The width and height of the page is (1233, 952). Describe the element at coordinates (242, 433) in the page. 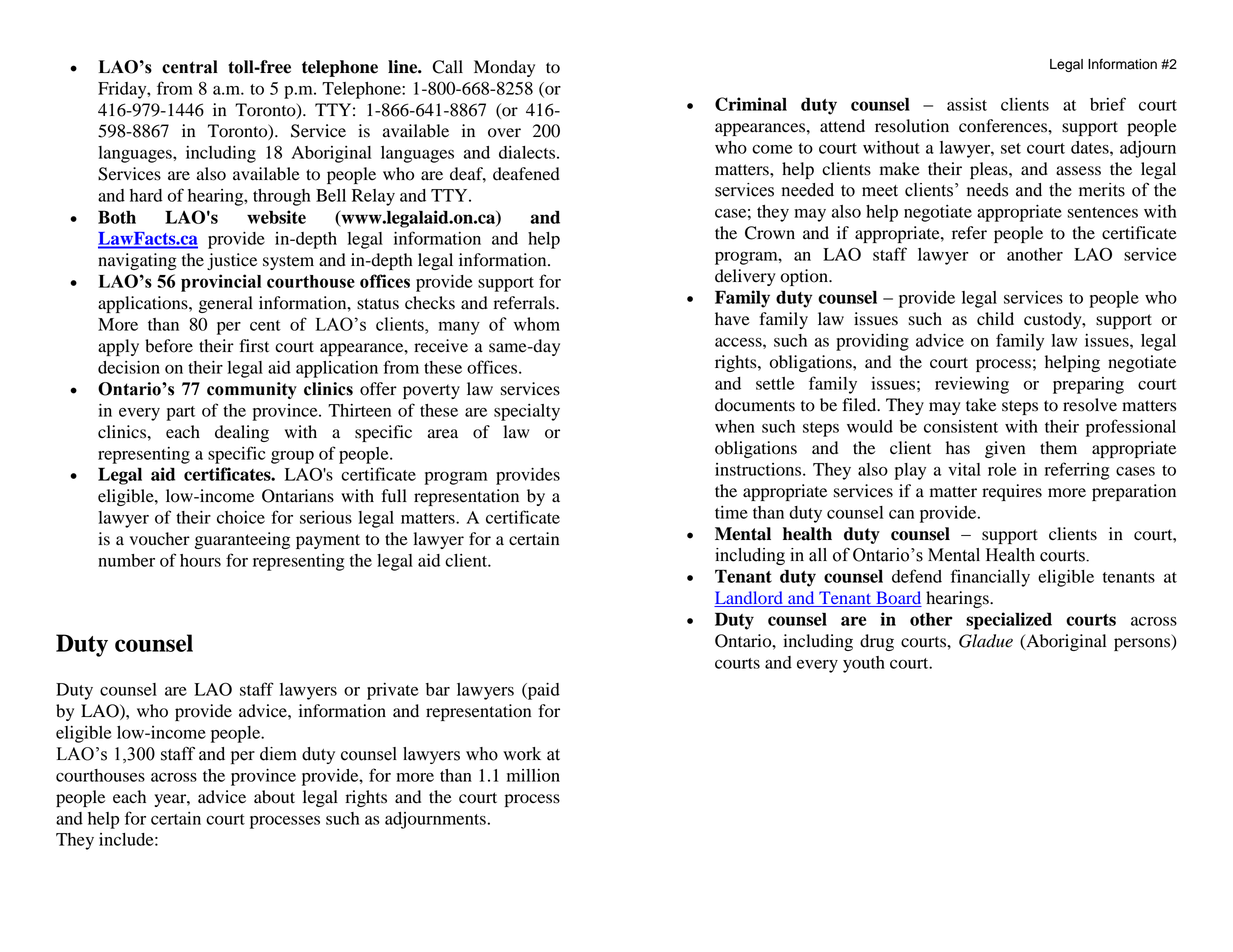

I see `dealing` at that location.
